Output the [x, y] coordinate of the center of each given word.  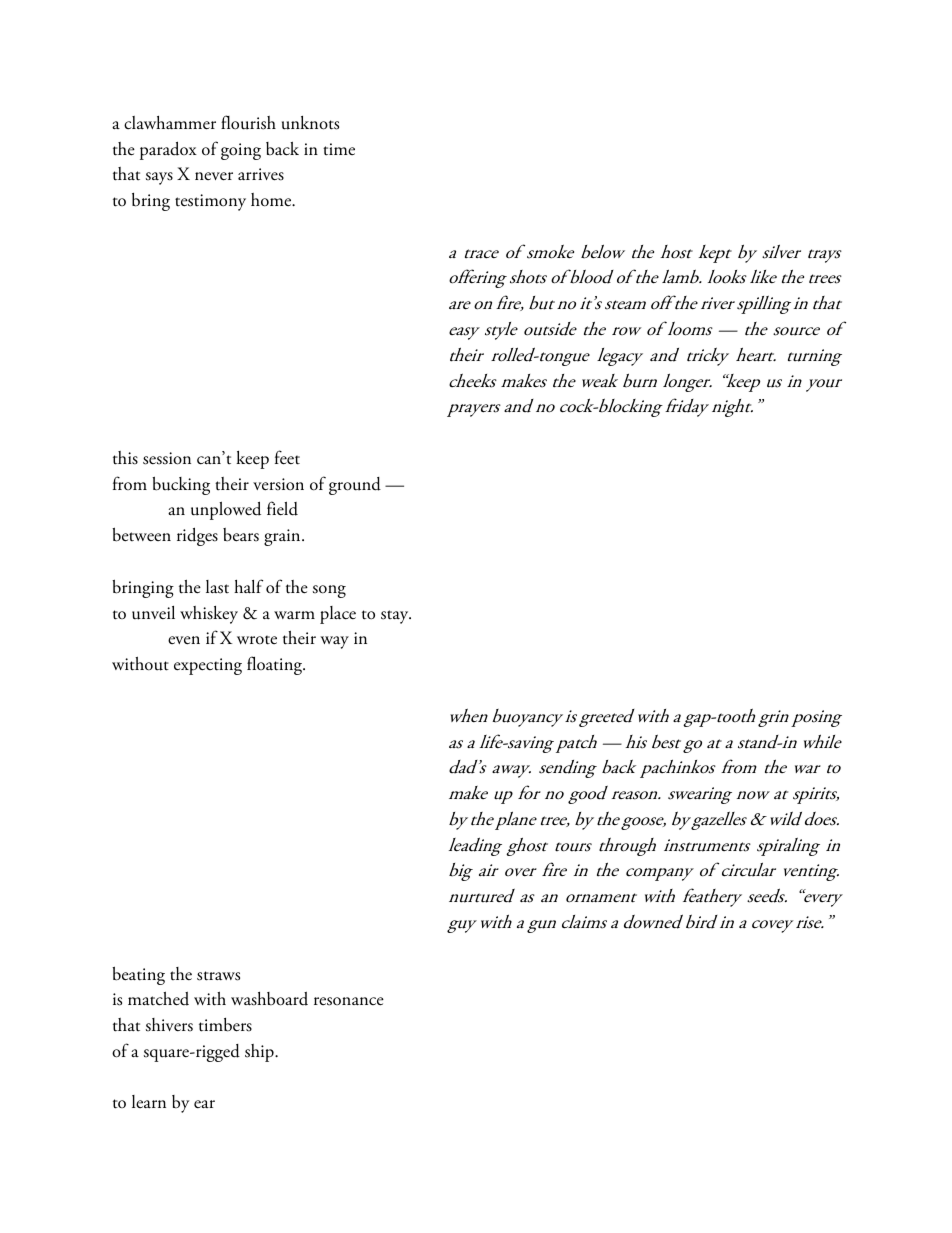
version [278, 484]
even [184, 640]
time [339, 149]
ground [355, 486]
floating [276, 665]
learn [149, 1101]
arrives [261, 174]
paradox [168, 150]
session [167, 458]
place [338, 615]
